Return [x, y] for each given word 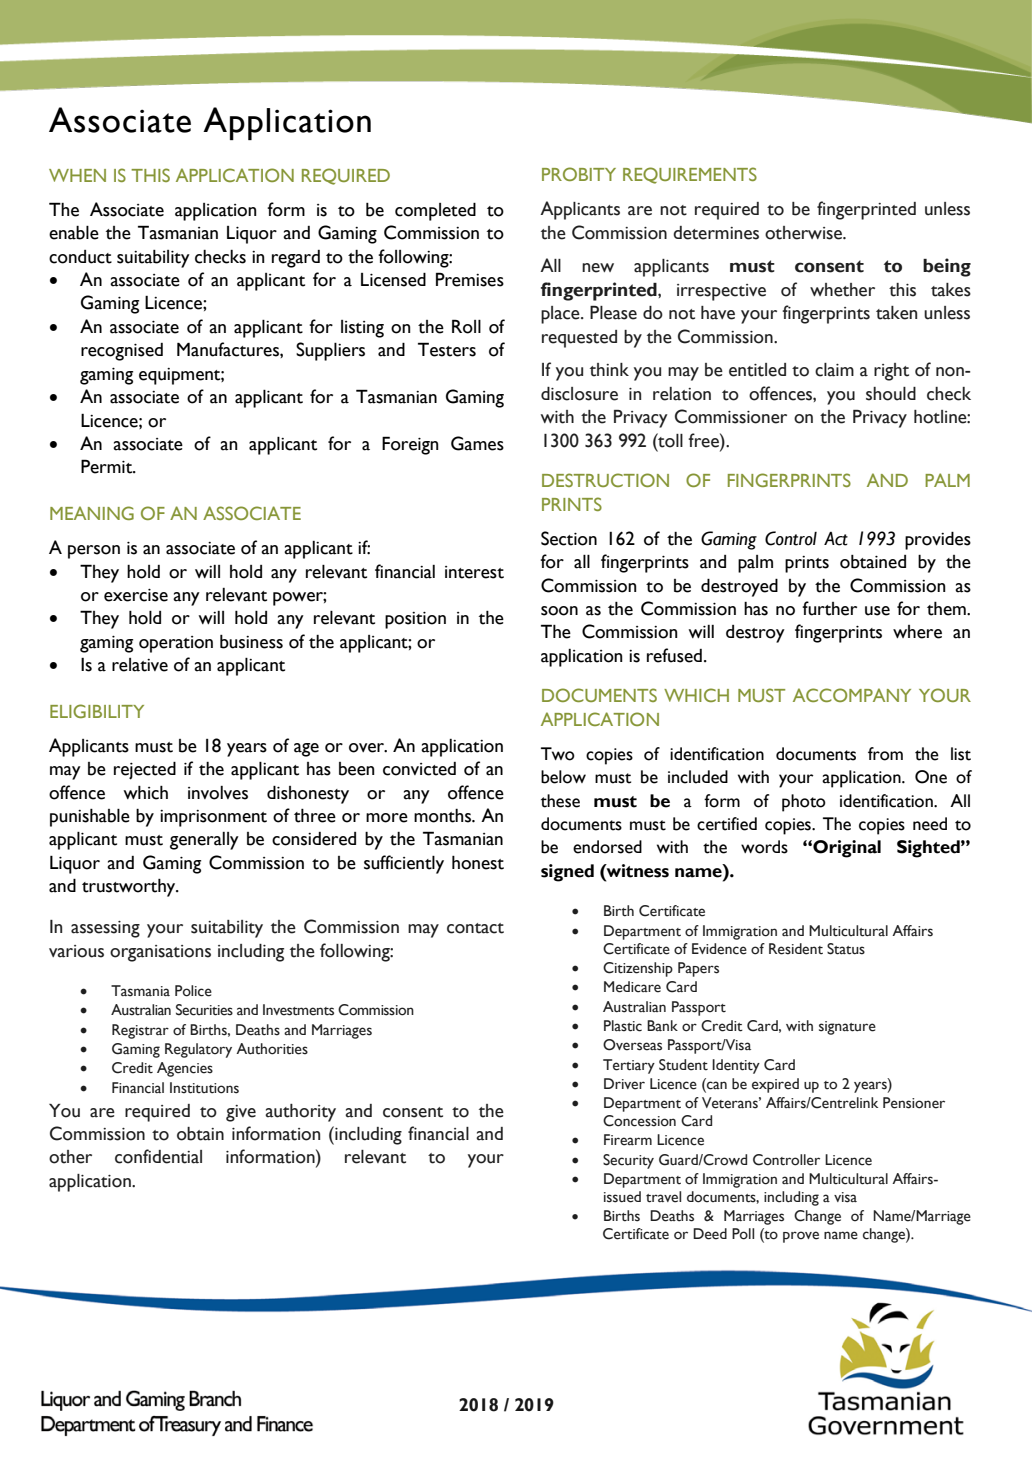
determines [716, 233]
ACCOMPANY [852, 695]
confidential [158, 1156]
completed [435, 211]
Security [628, 1161]
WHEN [77, 175]
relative [140, 665]
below [563, 777]
